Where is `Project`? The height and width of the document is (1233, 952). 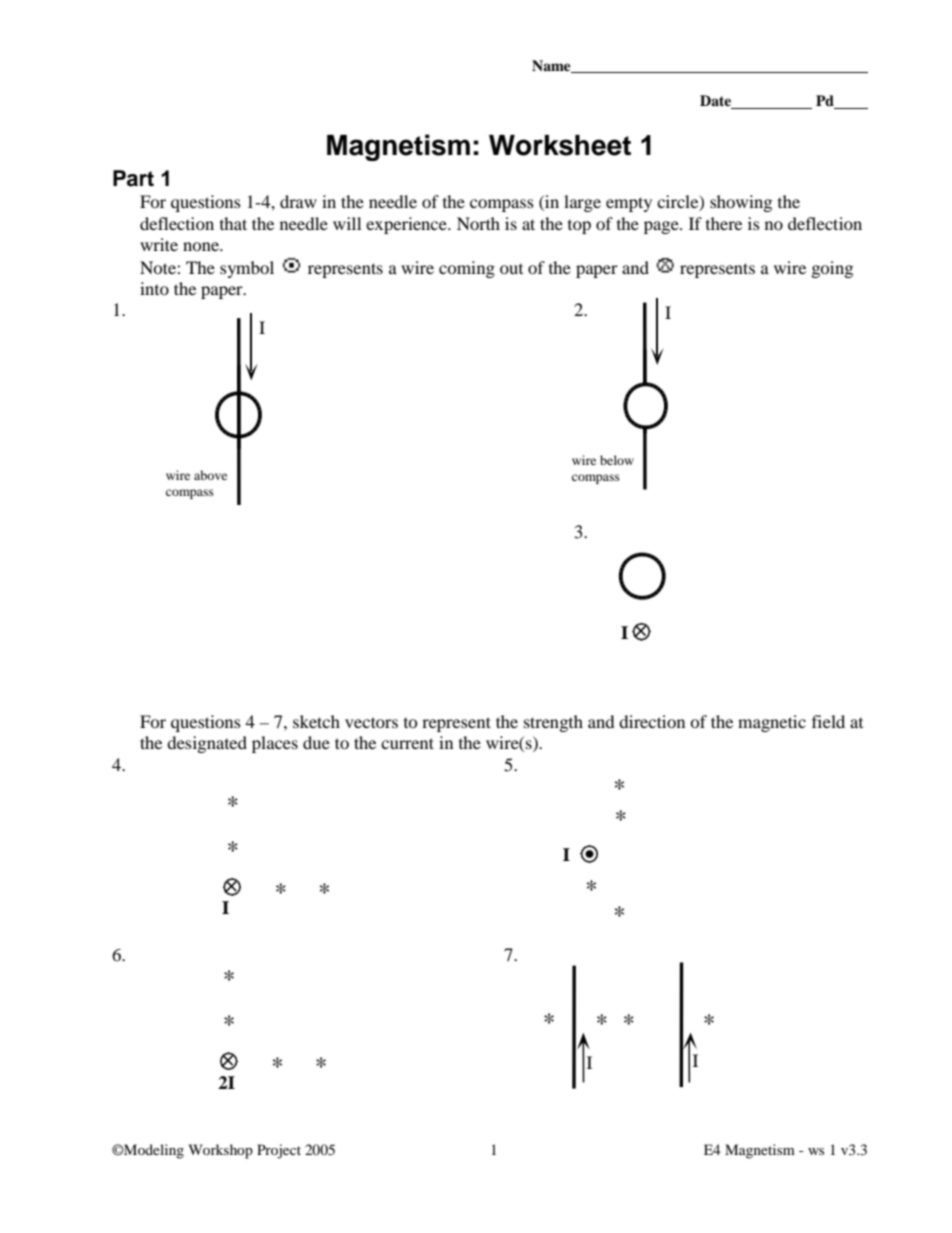 Project is located at coordinates (279, 1151).
